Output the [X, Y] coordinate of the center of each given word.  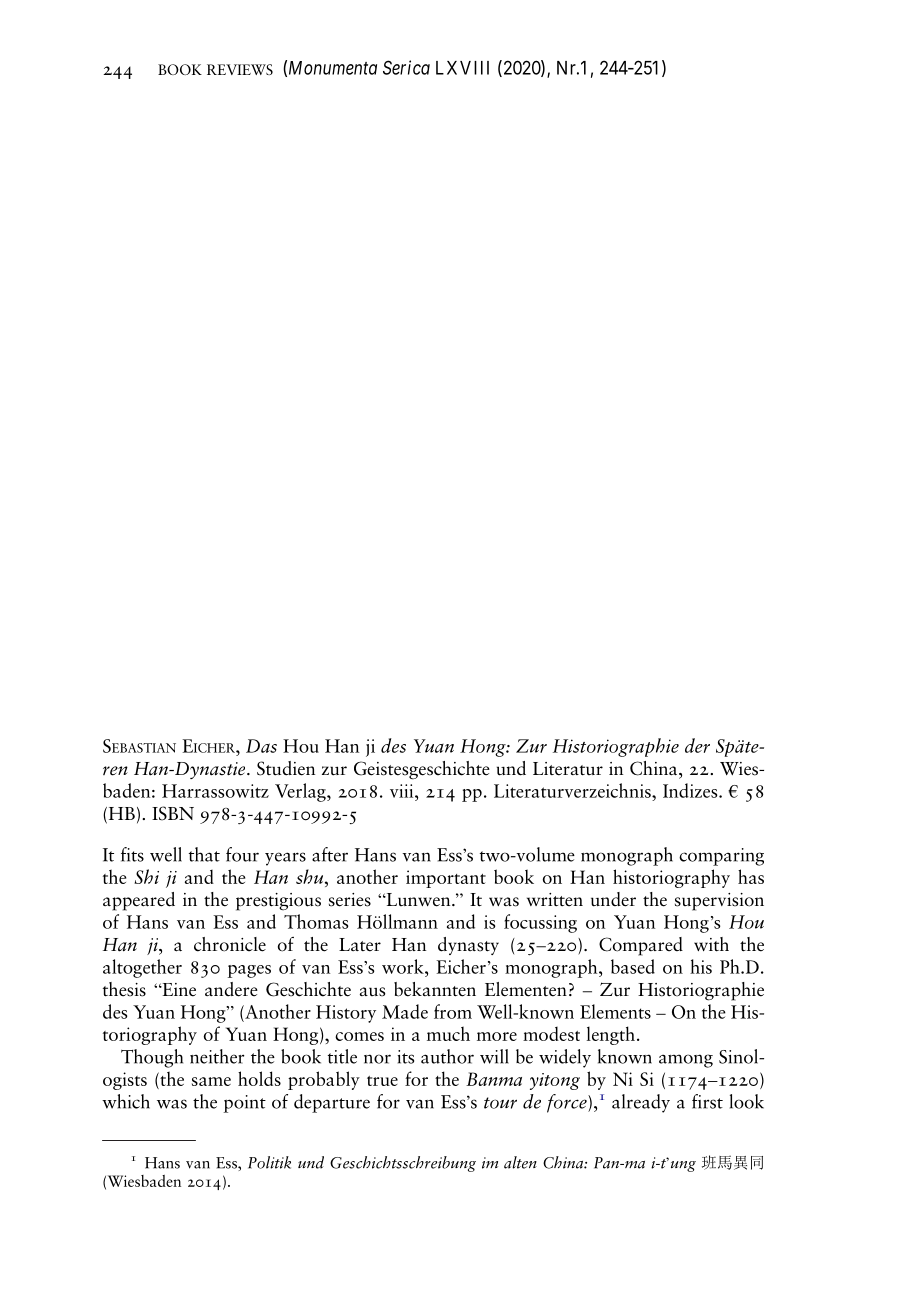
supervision [719, 902]
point [245, 1104]
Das [261, 746]
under [613, 899]
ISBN [173, 813]
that [204, 854]
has [751, 876]
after [330, 854]
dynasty [468, 946]
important [446, 879]
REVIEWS [240, 69]
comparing [721, 857]
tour [500, 1103]
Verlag [301, 792]
